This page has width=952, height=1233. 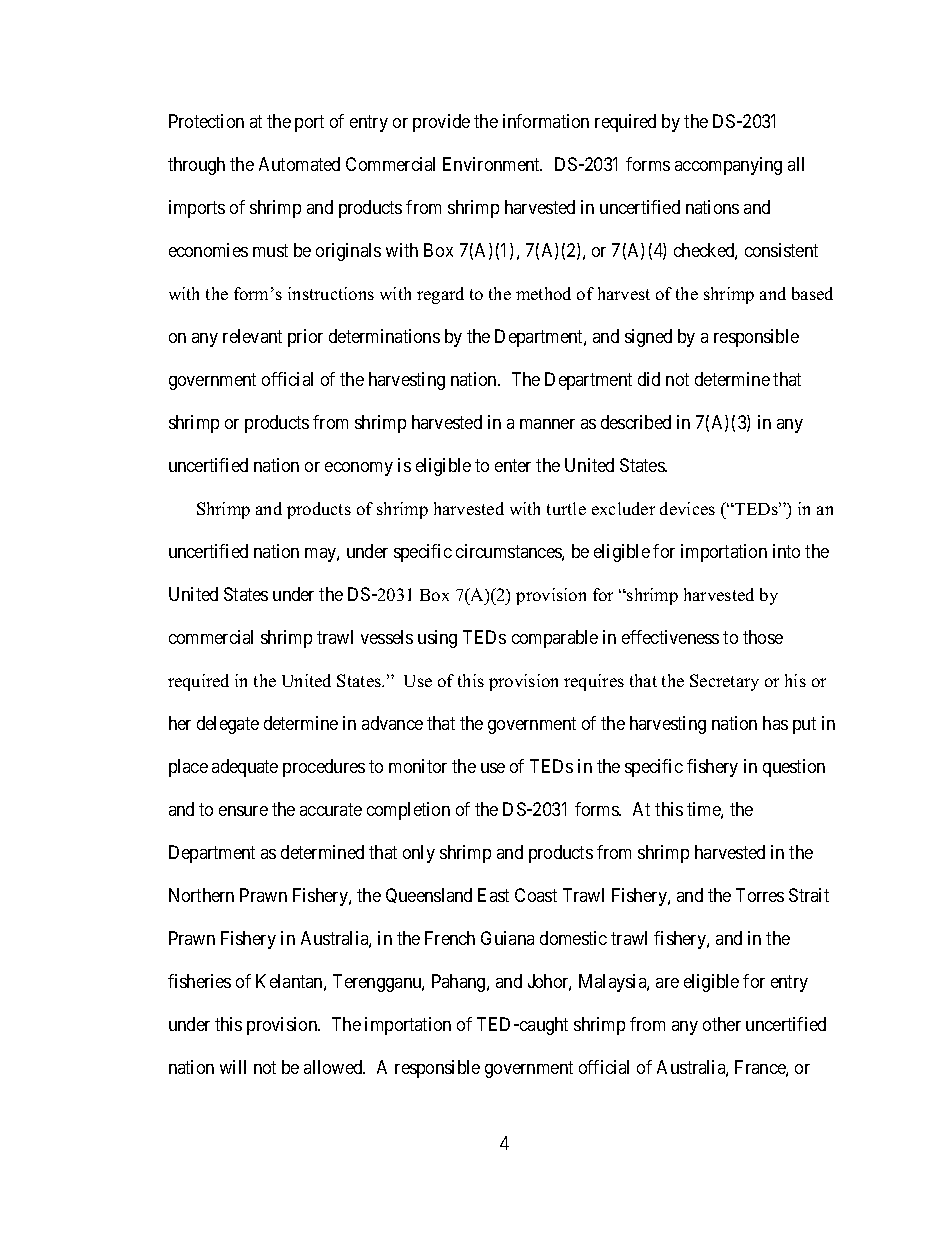 I want to click on monitor, so click(x=418, y=766).
